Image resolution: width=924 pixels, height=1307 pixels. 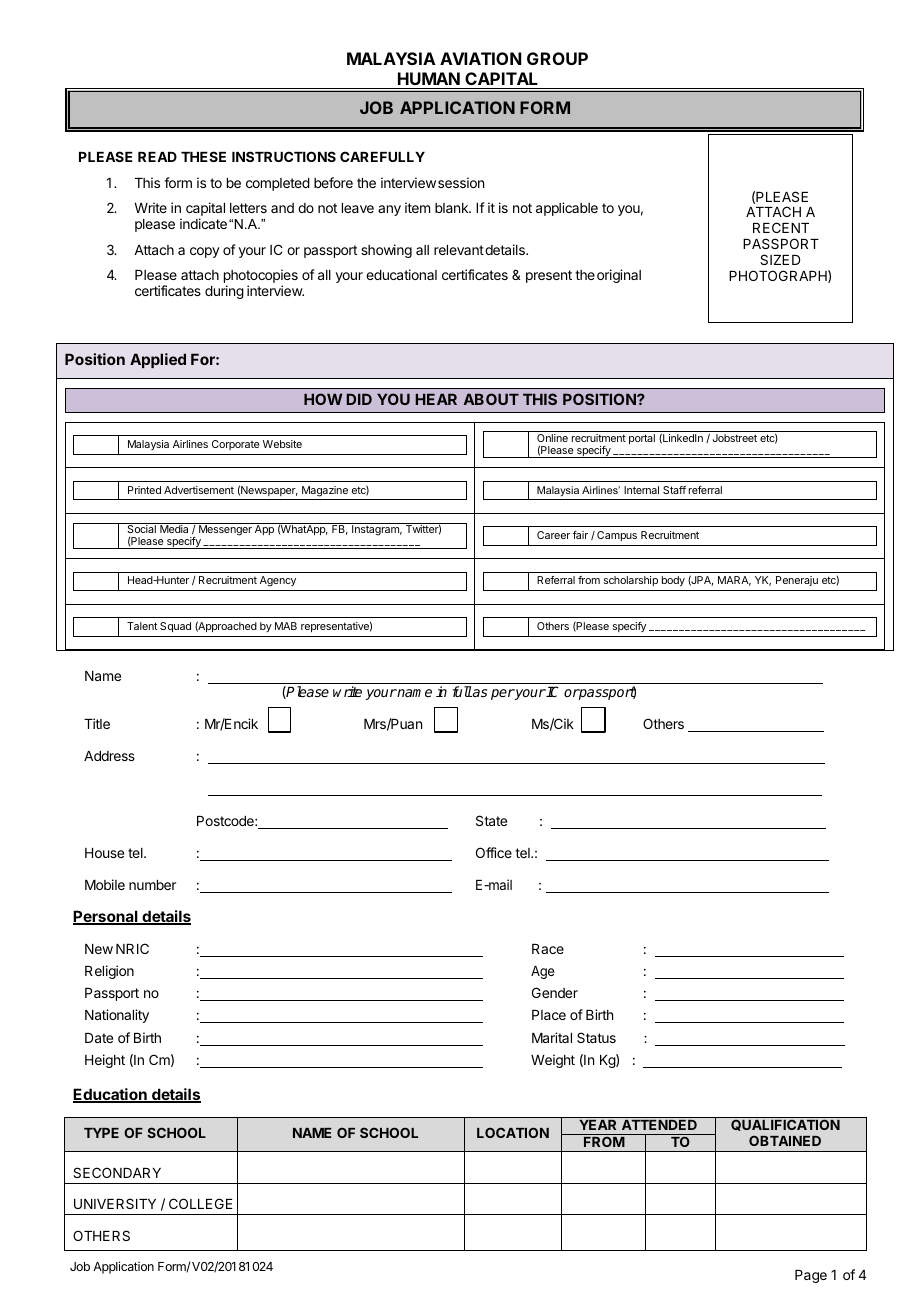 What do you see at coordinates (201, 1203) in the screenshot?
I see `COLLEGE` at bounding box center [201, 1203].
